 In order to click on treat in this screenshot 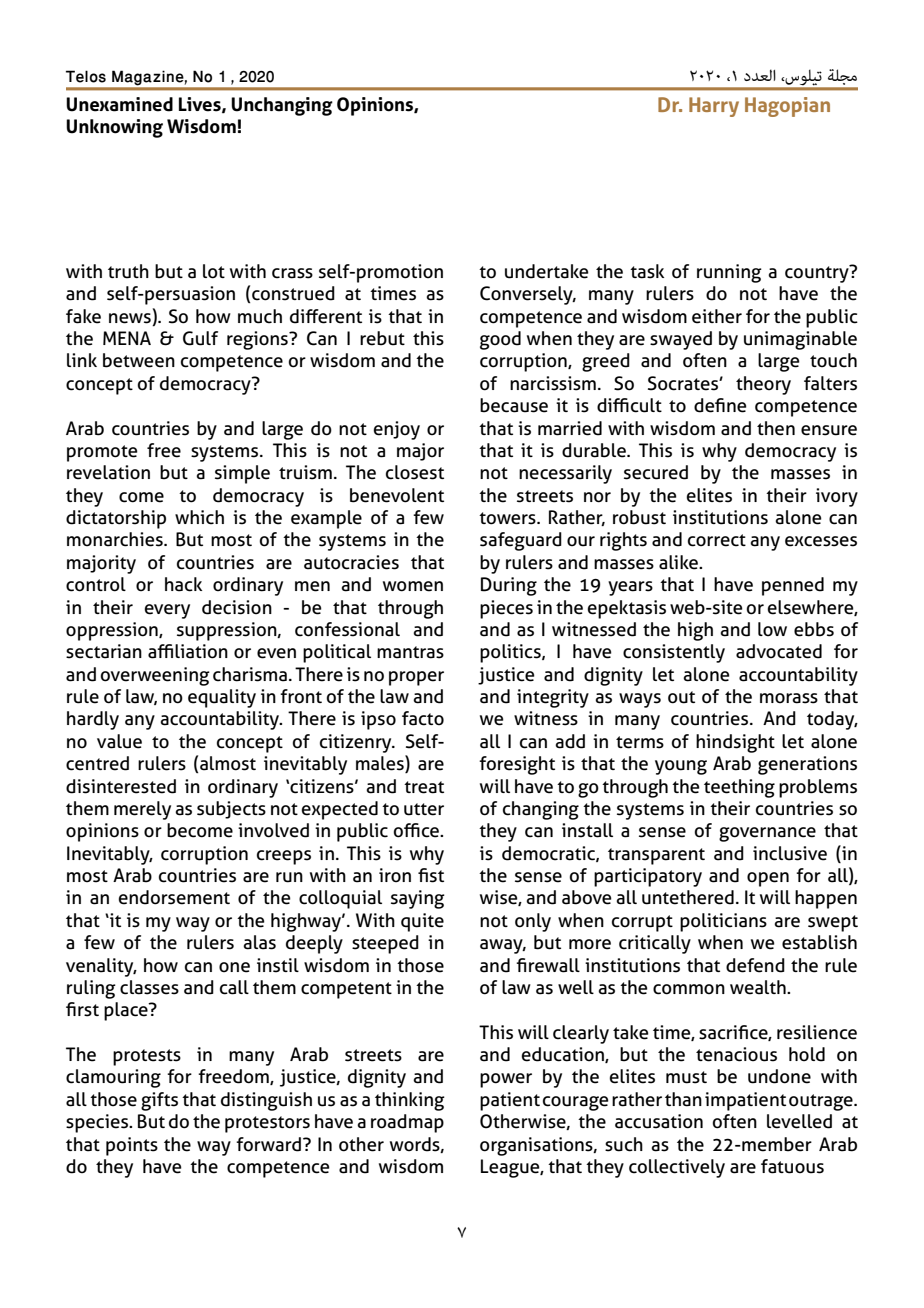, I will do `click(424, 787)`.
